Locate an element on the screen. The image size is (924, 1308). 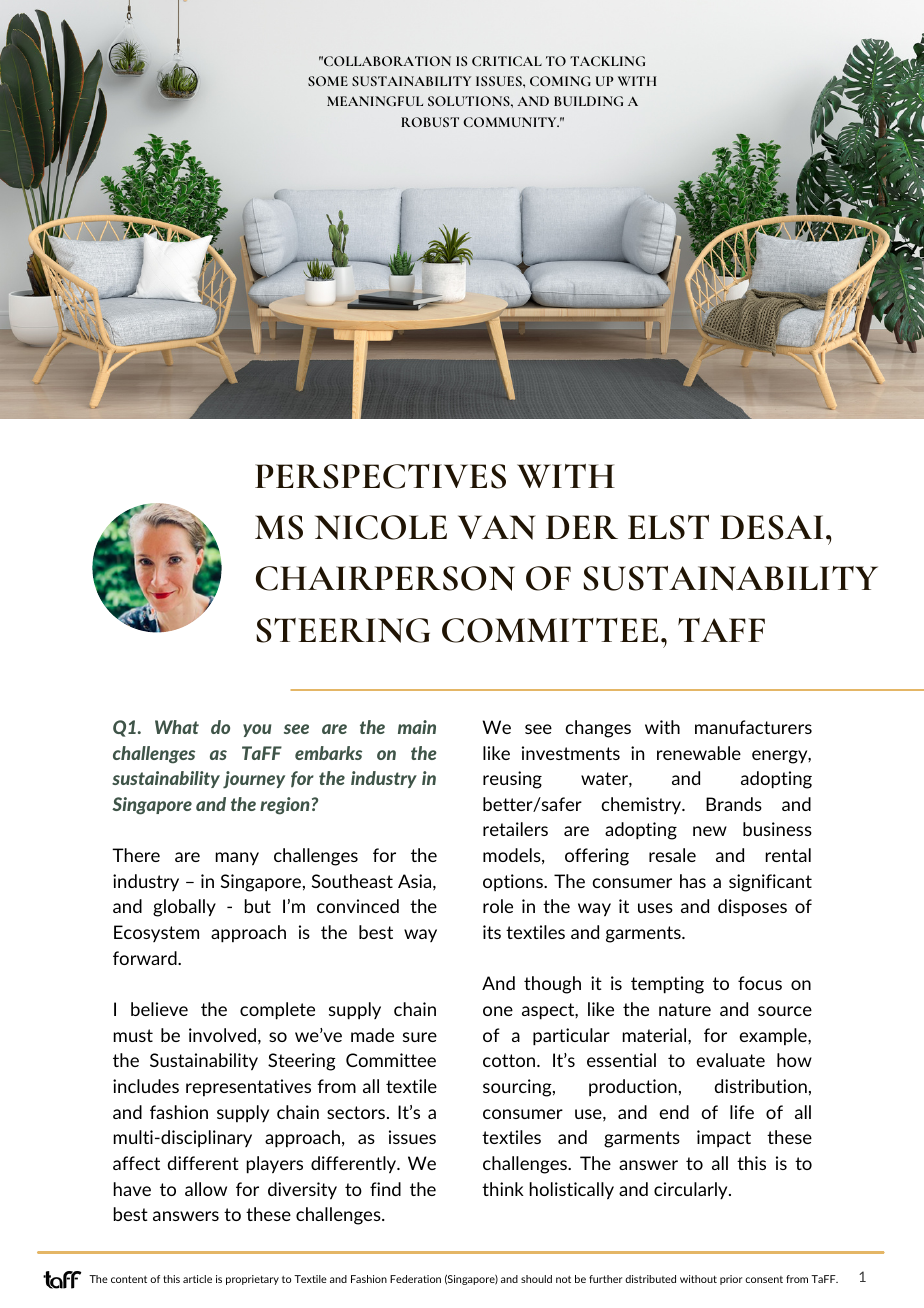
options is located at coordinates (514, 883).
